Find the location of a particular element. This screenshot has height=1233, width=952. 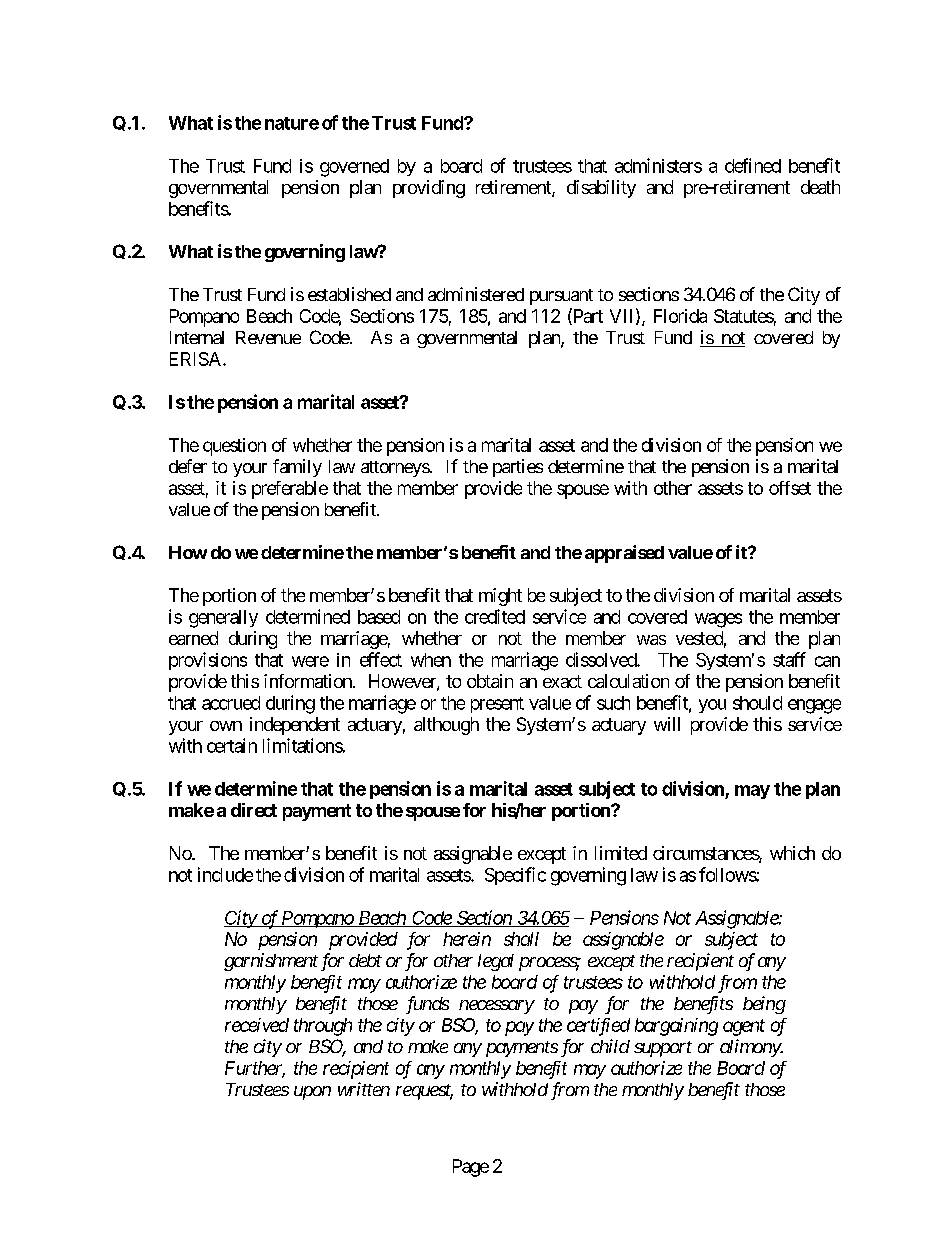

direct is located at coordinates (254, 810).
